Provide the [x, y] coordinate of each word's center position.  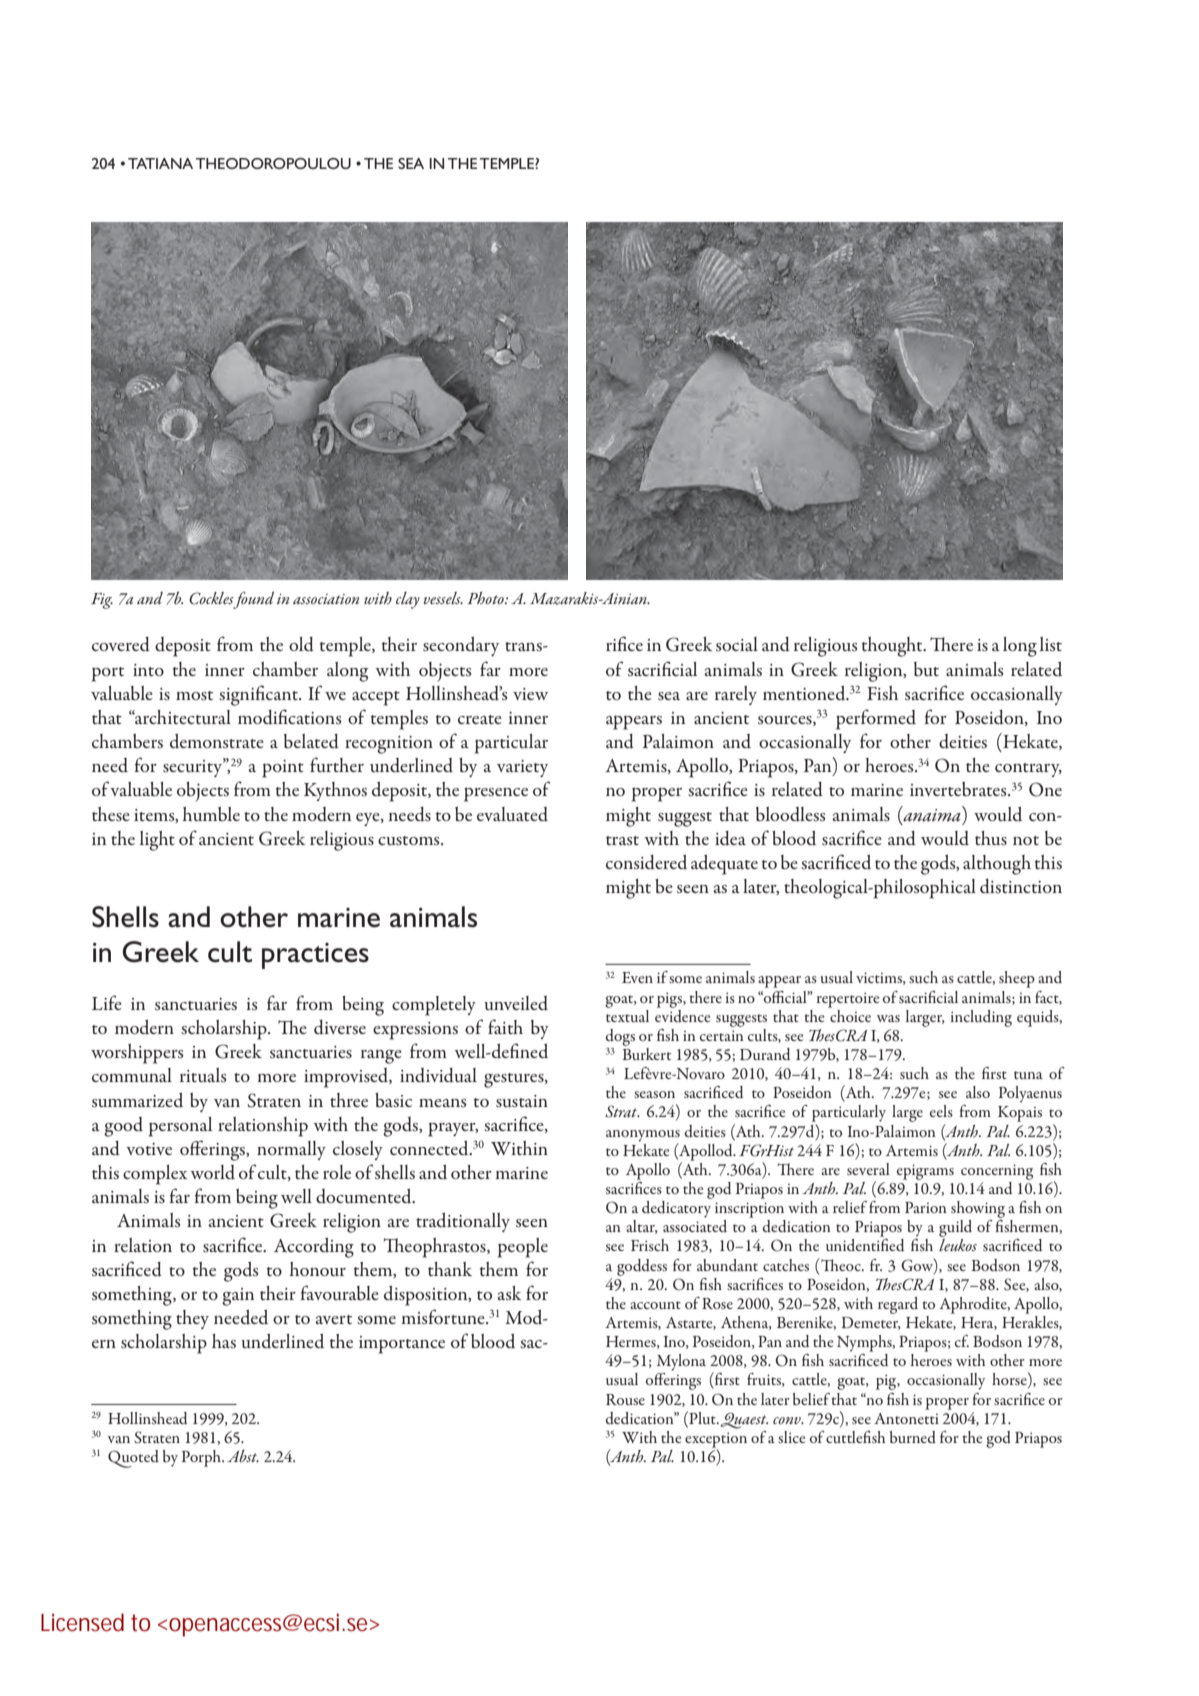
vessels [443, 598]
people [523, 1248]
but [926, 669]
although [997, 865]
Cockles [211, 598]
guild [955, 1228]
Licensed [82, 1622]
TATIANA [160, 163]
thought [893, 647]
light [157, 841]
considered [646, 862]
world [212, 1172]
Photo [486, 598]
